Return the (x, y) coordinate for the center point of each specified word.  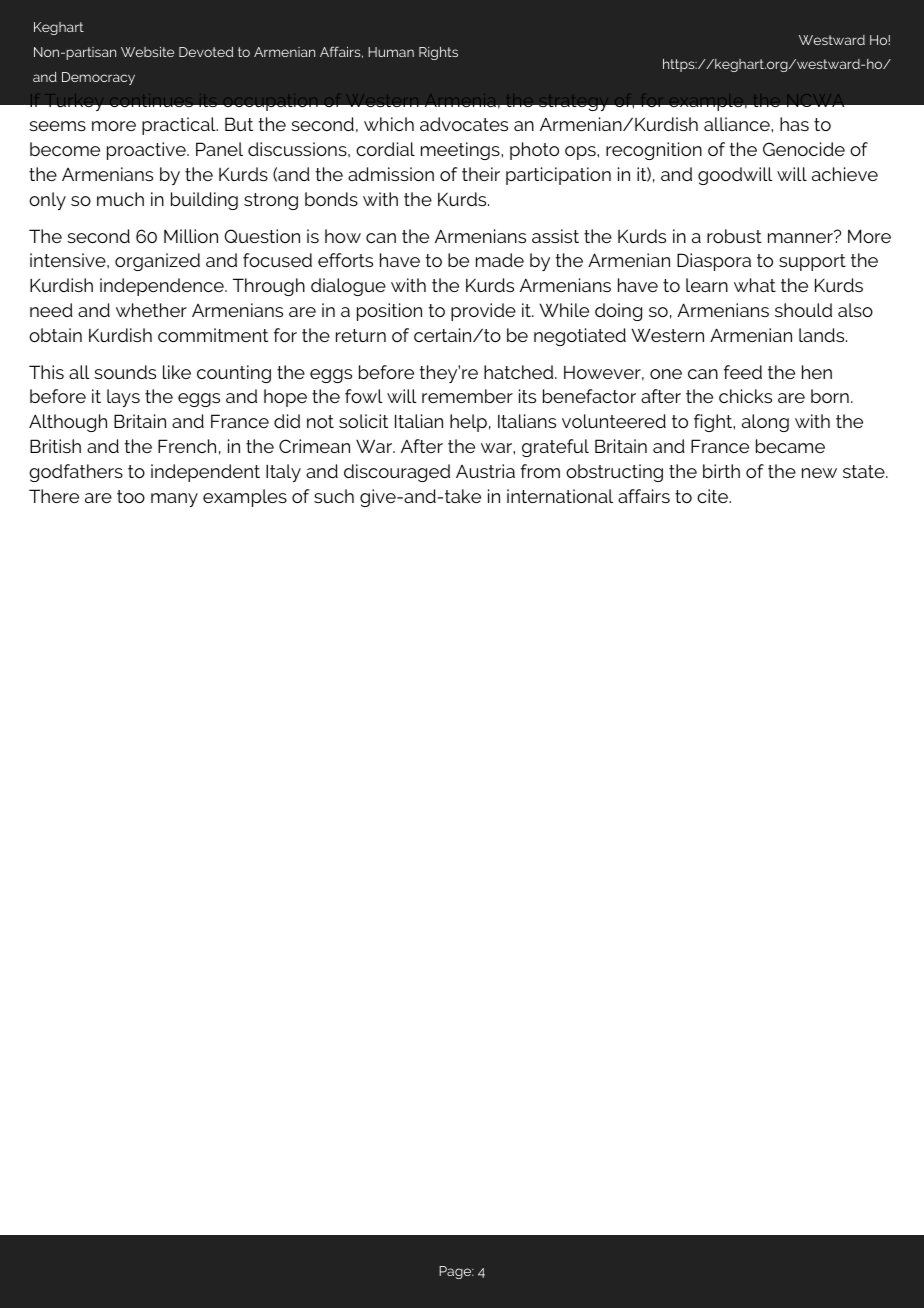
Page (456, 1272)
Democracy (98, 78)
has (794, 124)
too (131, 496)
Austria (485, 471)
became (790, 446)
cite (714, 496)
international (560, 496)
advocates (464, 124)
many (174, 500)
